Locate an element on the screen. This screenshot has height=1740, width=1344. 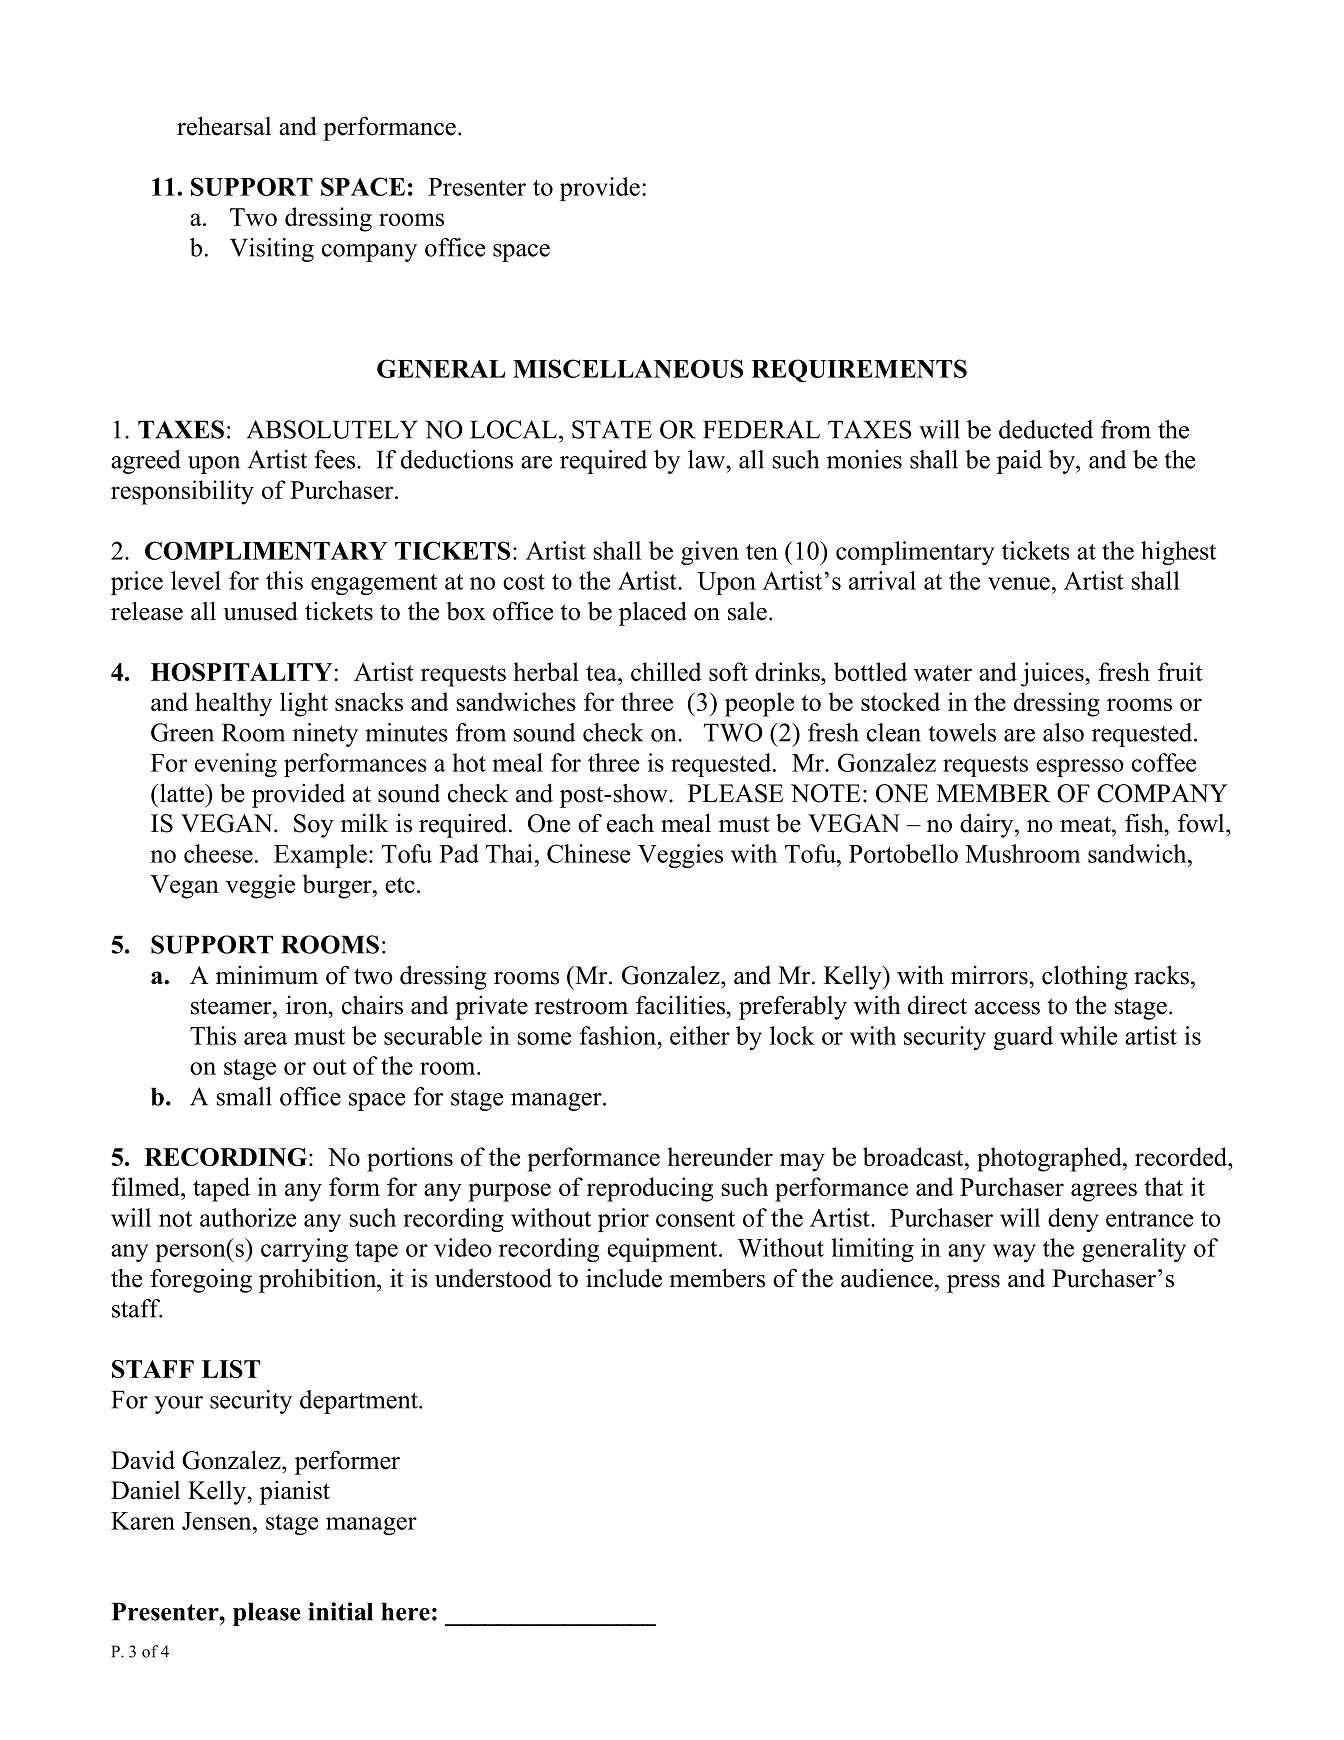
REQUIREMENTS is located at coordinates (859, 371).
